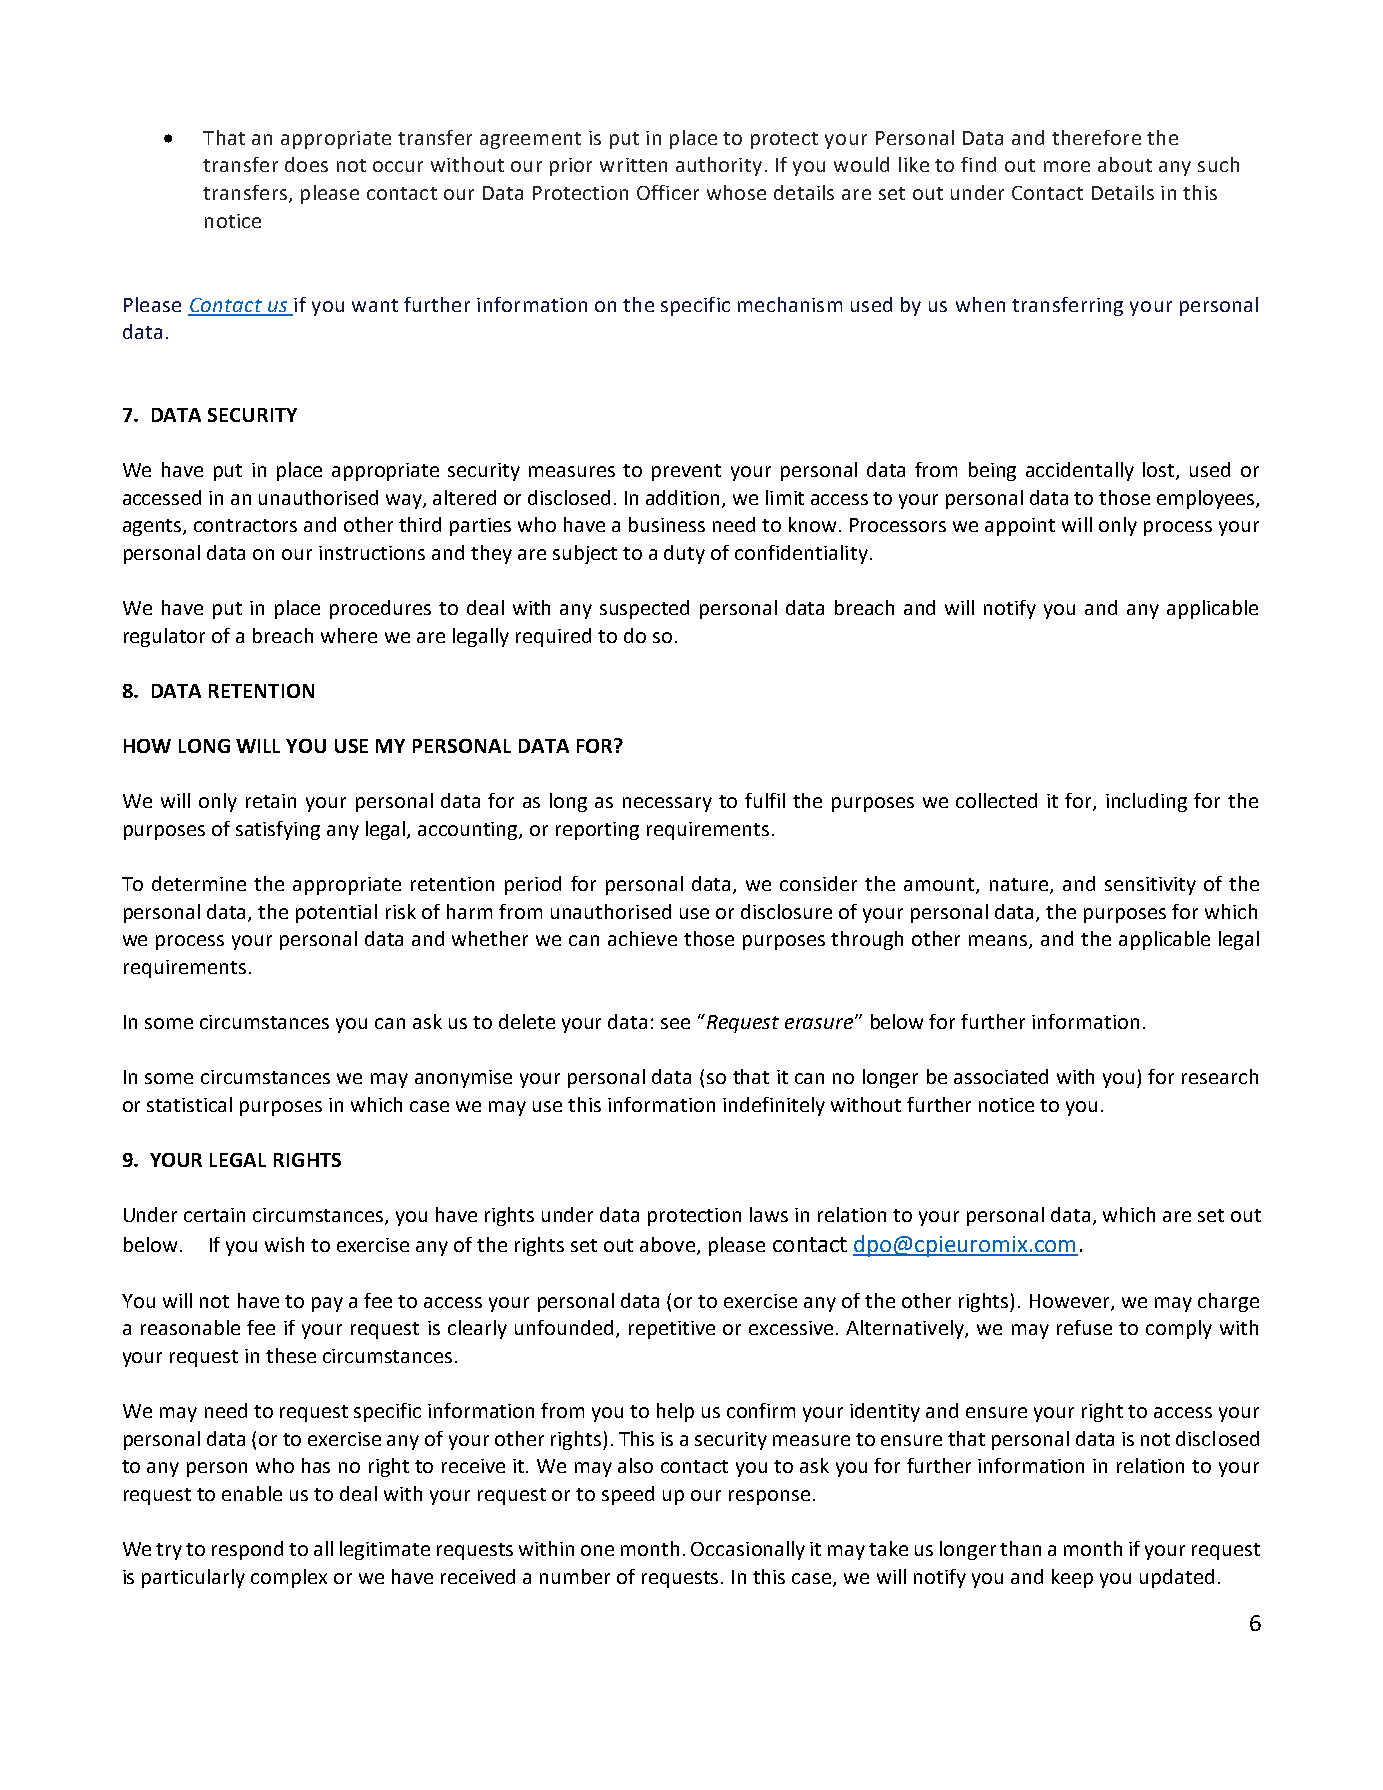 This image has height=1790, width=1383. I want to click on about, so click(1125, 164).
